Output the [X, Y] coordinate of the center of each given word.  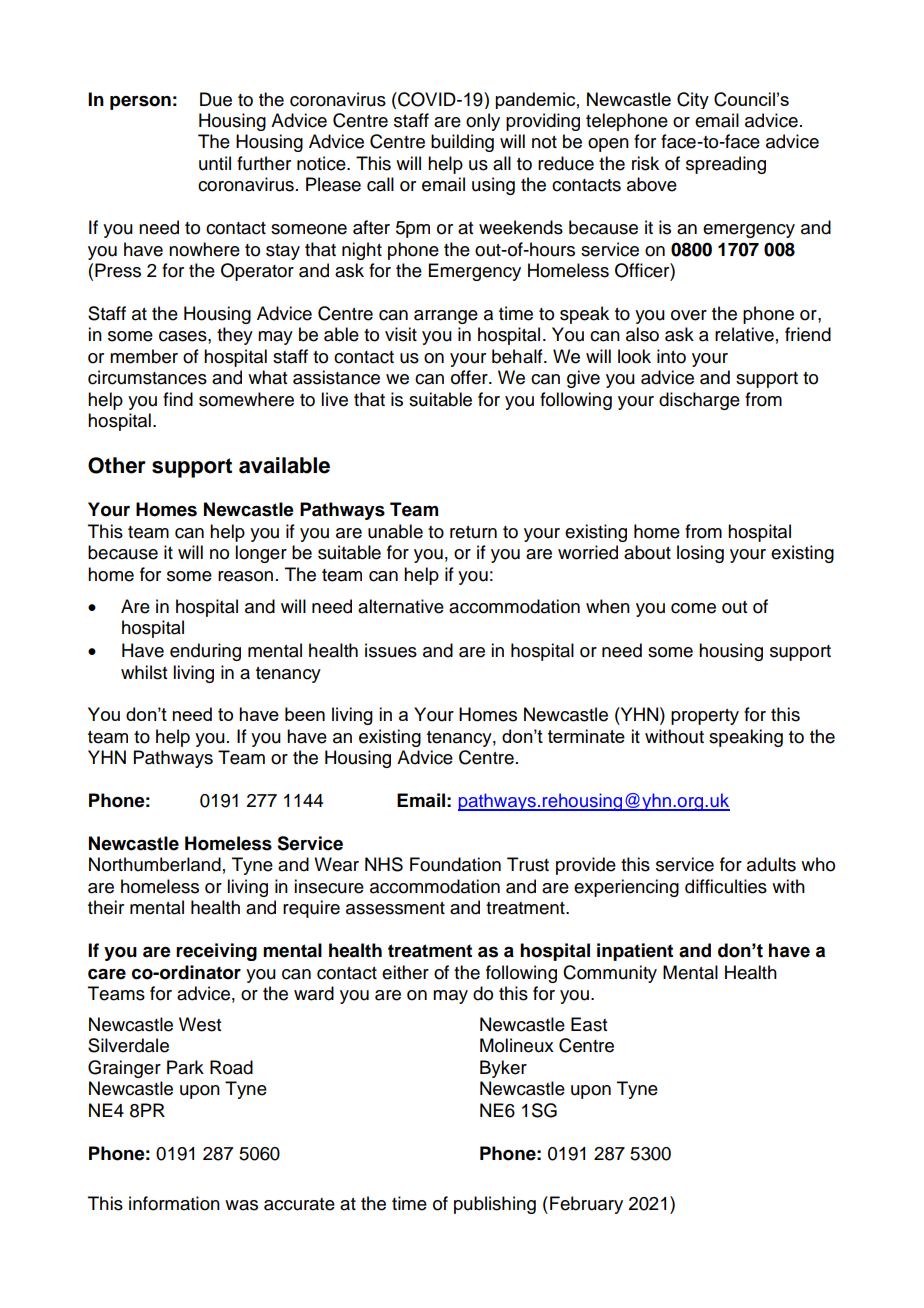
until [215, 163]
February [586, 1205]
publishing [495, 1205]
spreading [726, 165]
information [174, 1203]
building [462, 143]
